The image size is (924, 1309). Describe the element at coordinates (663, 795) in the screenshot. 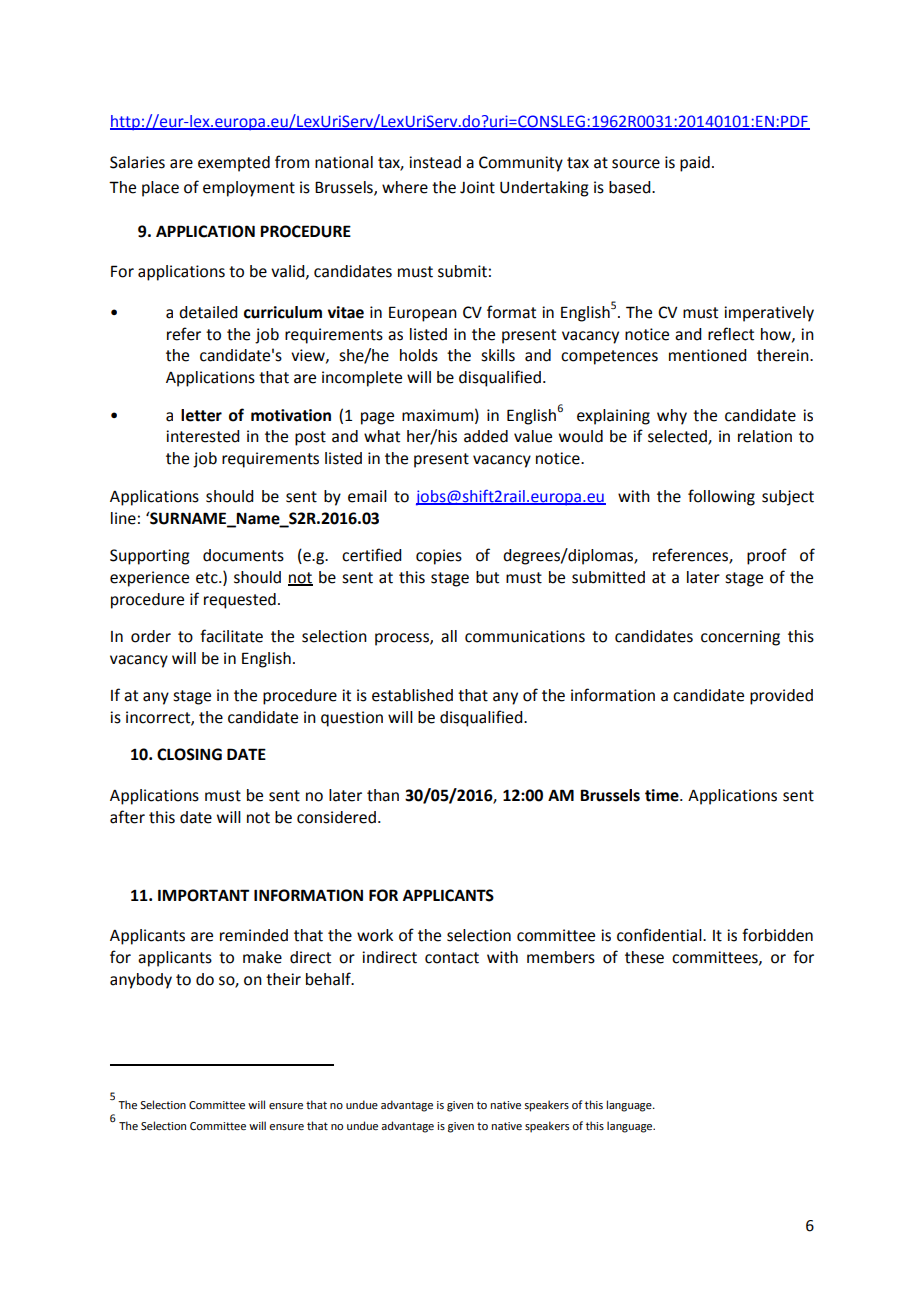

I see `time` at that location.
